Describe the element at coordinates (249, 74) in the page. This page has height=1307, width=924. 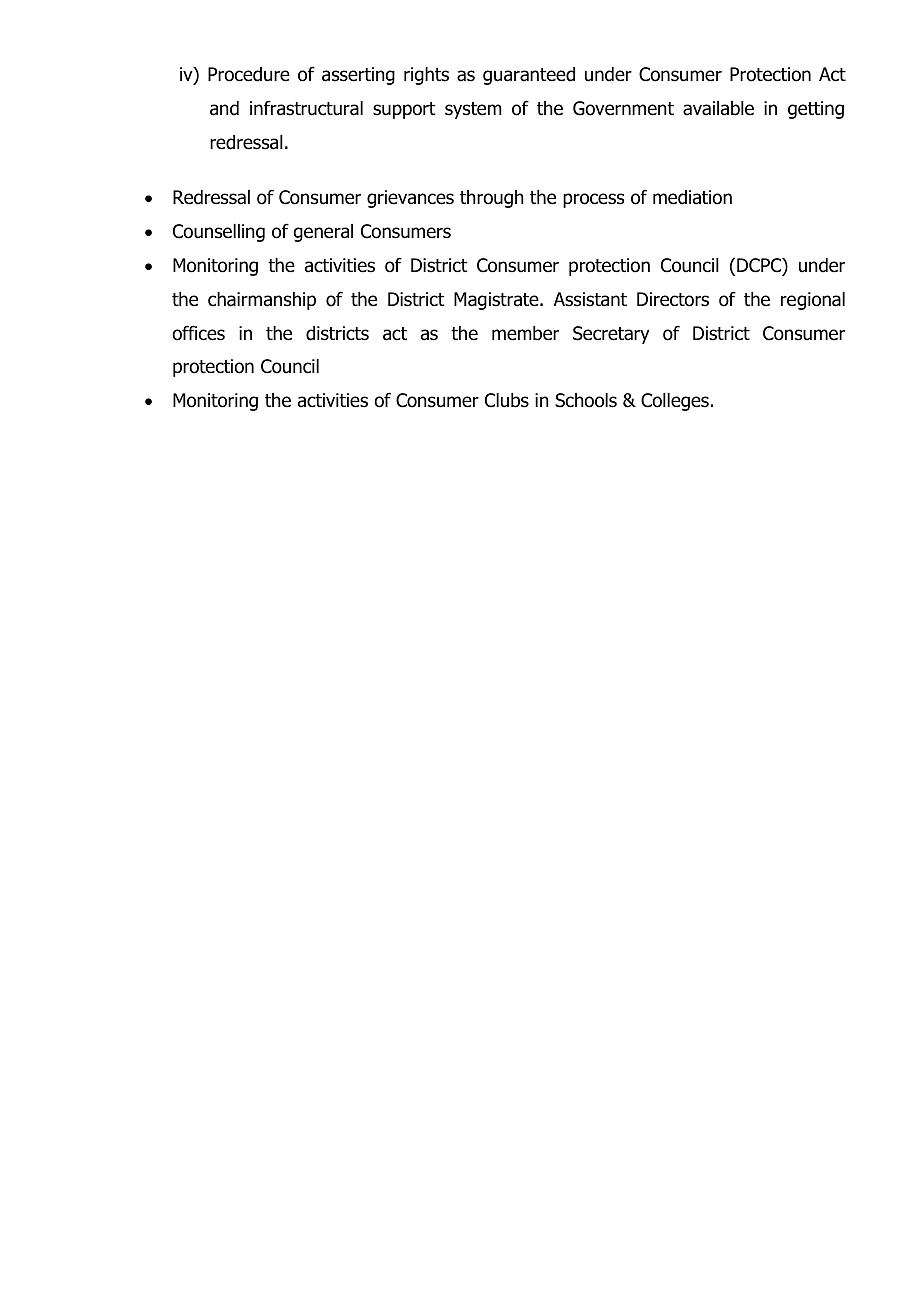
I see `Procedure` at that location.
